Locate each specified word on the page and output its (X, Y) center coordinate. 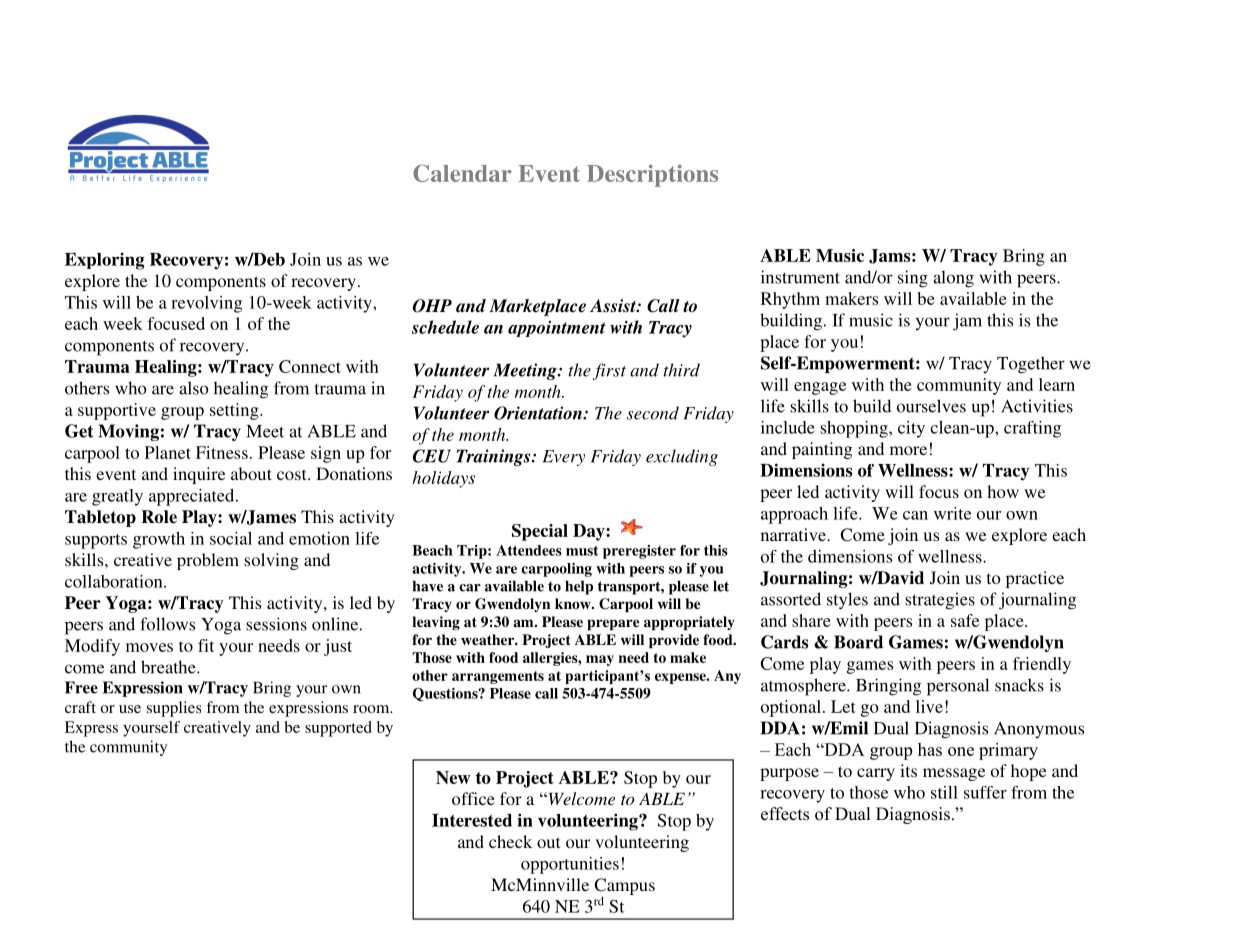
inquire (199, 475)
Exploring (105, 261)
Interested (472, 820)
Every (564, 458)
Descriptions (652, 176)
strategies (940, 601)
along (953, 279)
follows (167, 624)
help (579, 587)
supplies (174, 709)
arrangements (498, 677)
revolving (206, 304)
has (930, 749)
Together (1031, 365)
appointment (557, 329)
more (908, 450)
